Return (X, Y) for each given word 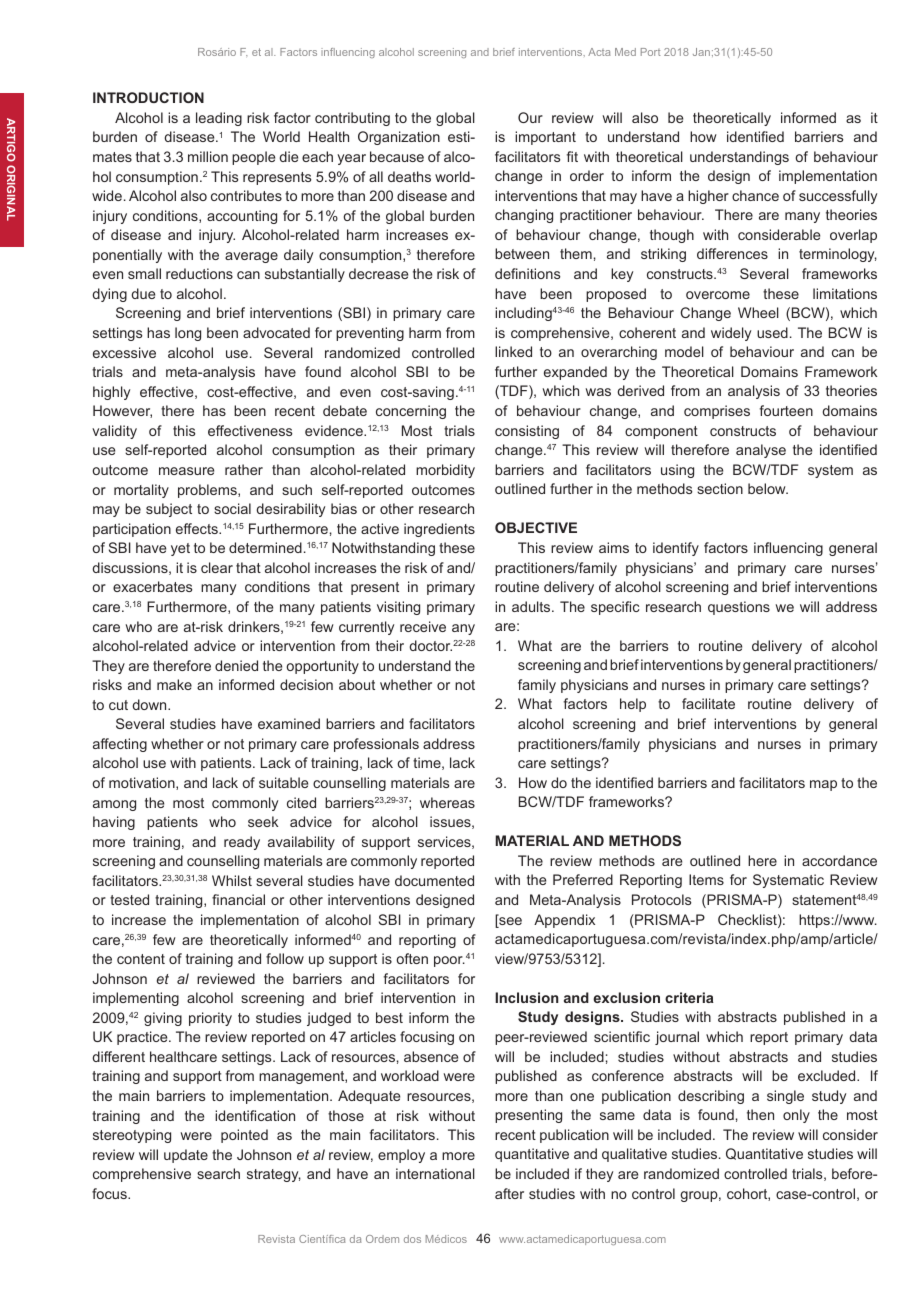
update (186, 1156)
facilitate (708, 703)
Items (706, 879)
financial (238, 899)
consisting (527, 432)
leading (219, 119)
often (412, 958)
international (435, 1173)
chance (755, 195)
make (174, 684)
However (122, 411)
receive (423, 626)
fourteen (786, 410)
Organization (399, 138)
